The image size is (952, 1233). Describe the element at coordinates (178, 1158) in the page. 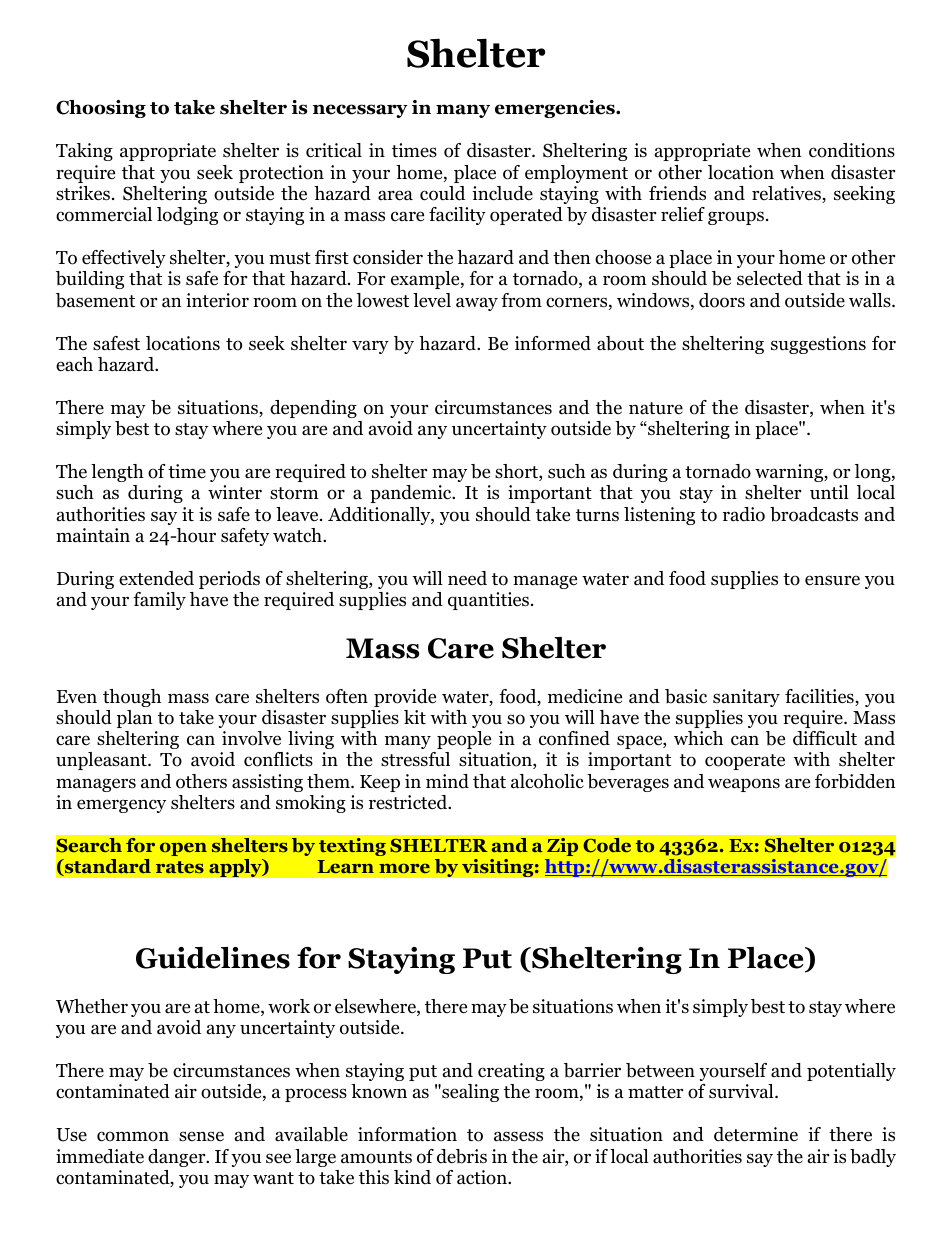

I see `danger` at that location.
